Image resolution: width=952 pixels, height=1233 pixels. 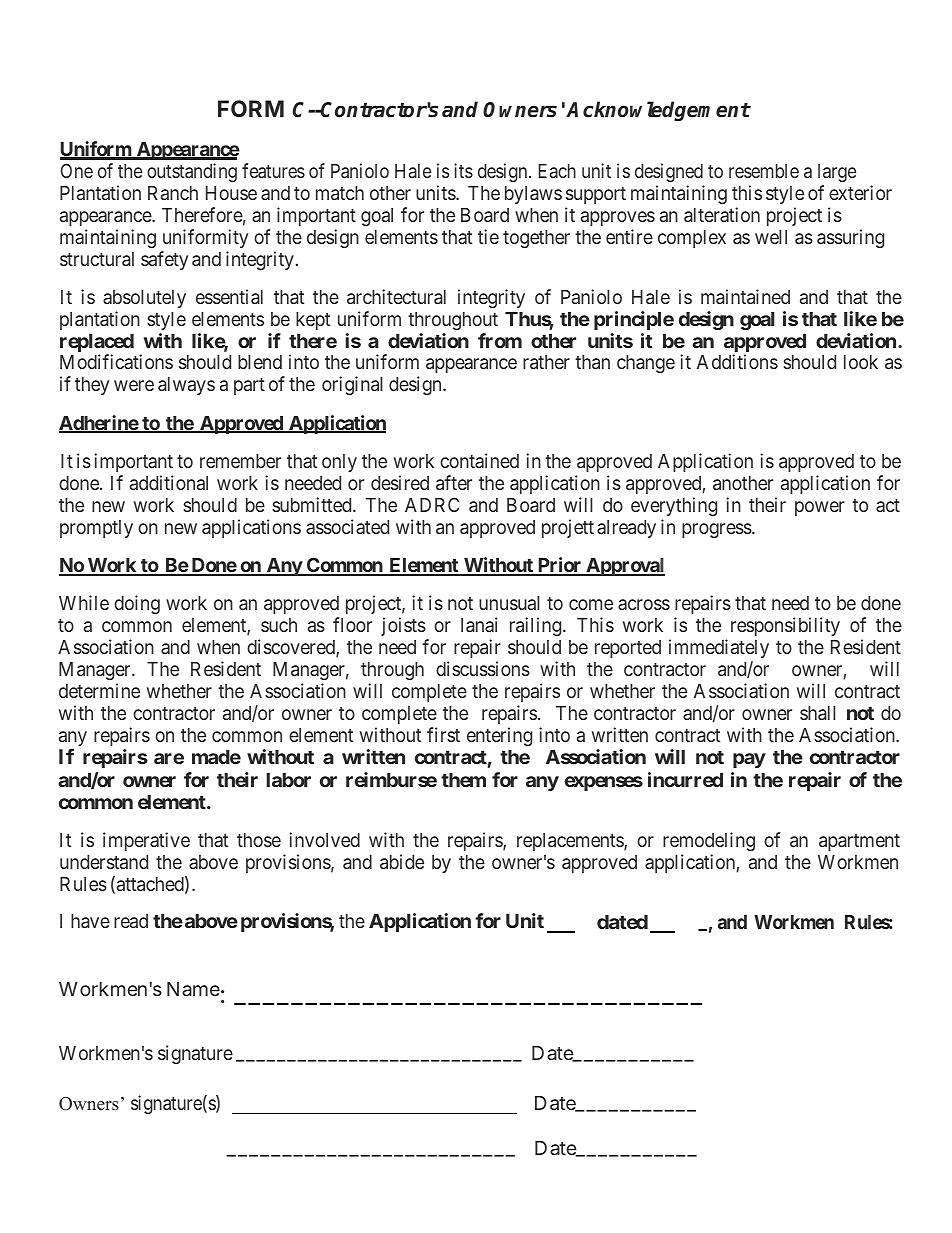 What do you see at coordinates (144, 299) in the screenshot?
I see `absolutely` at bounding box center [144, 299].
